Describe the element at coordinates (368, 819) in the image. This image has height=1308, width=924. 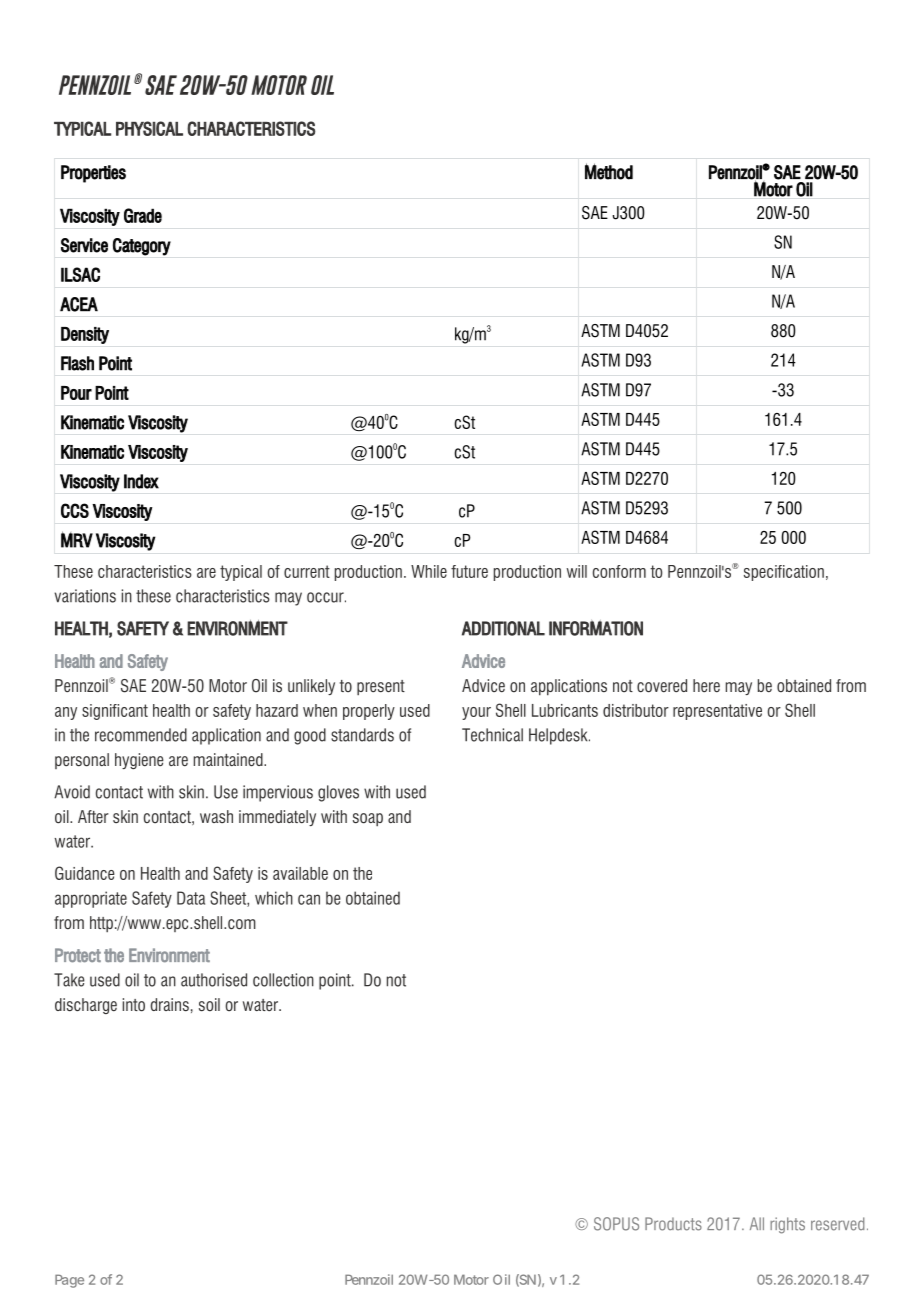
I see `soap` at that location.
